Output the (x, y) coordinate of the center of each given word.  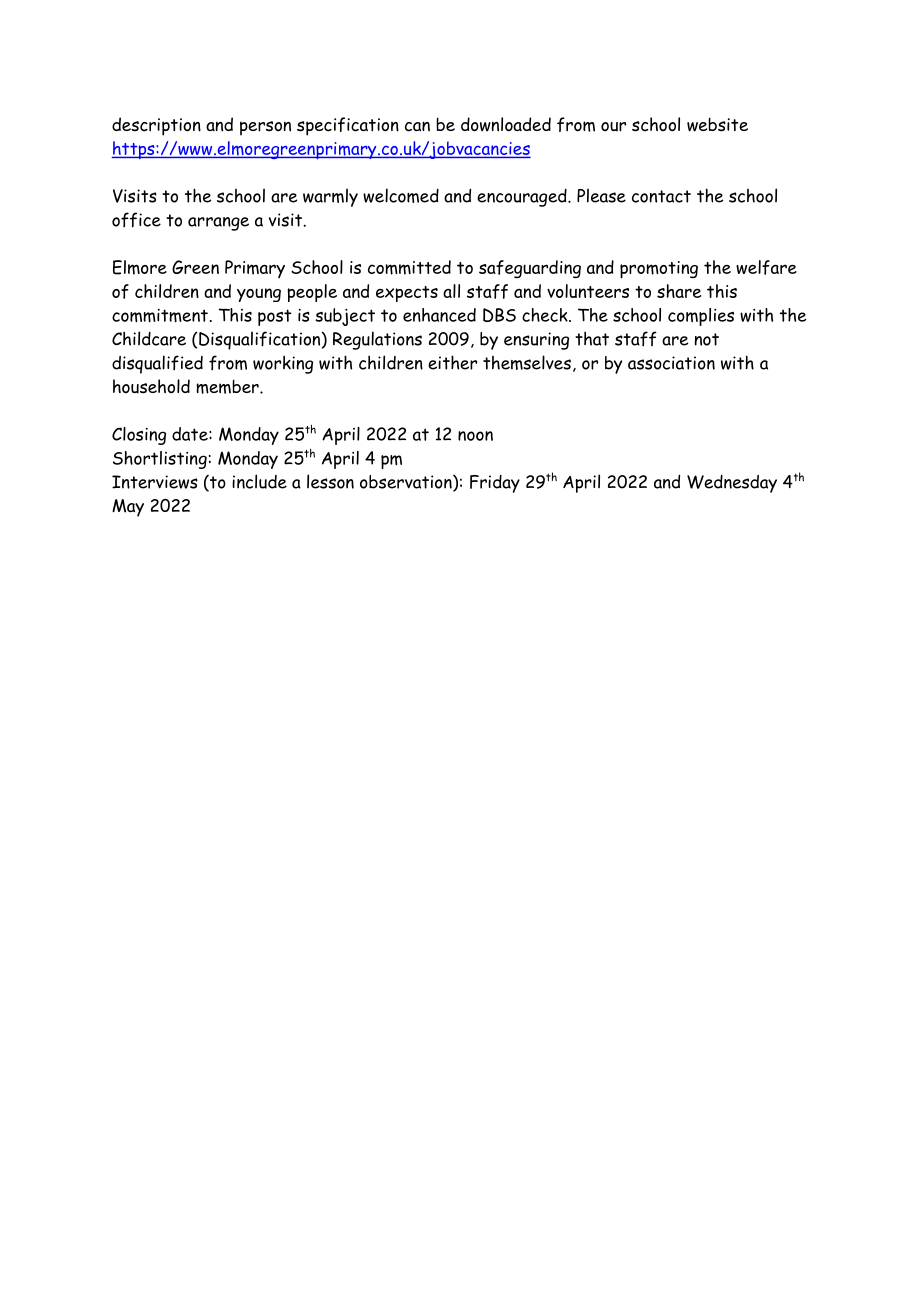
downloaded (506, 124)
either (452, 362)
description (156, 126)
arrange (218, 224)
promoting (659, 270)
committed (409, 267)
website (717, 124)
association (671, 363)
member (228, 386)
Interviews (155, 482)
